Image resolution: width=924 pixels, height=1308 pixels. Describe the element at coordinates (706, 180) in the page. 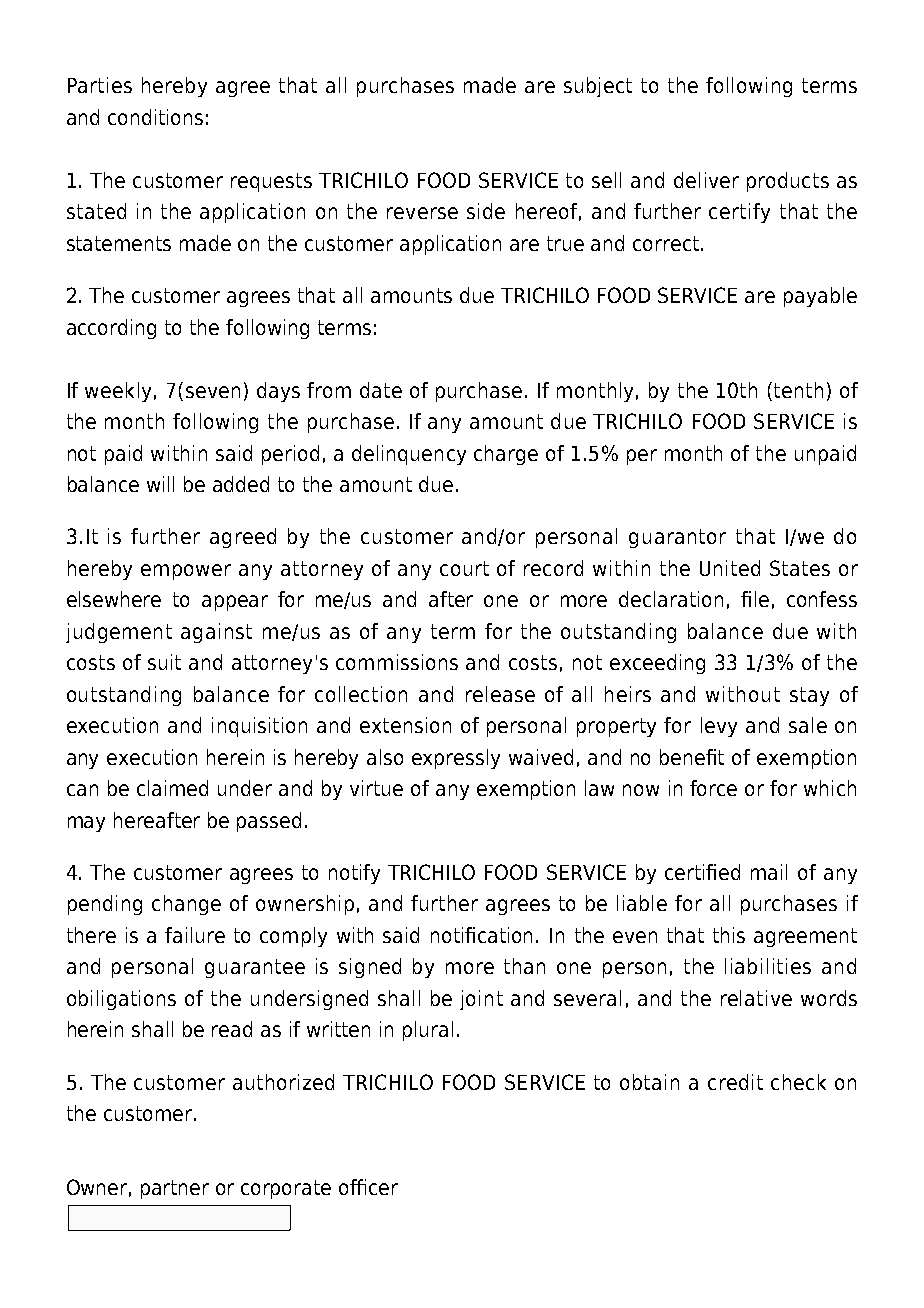

I see `deliver` at that location.
